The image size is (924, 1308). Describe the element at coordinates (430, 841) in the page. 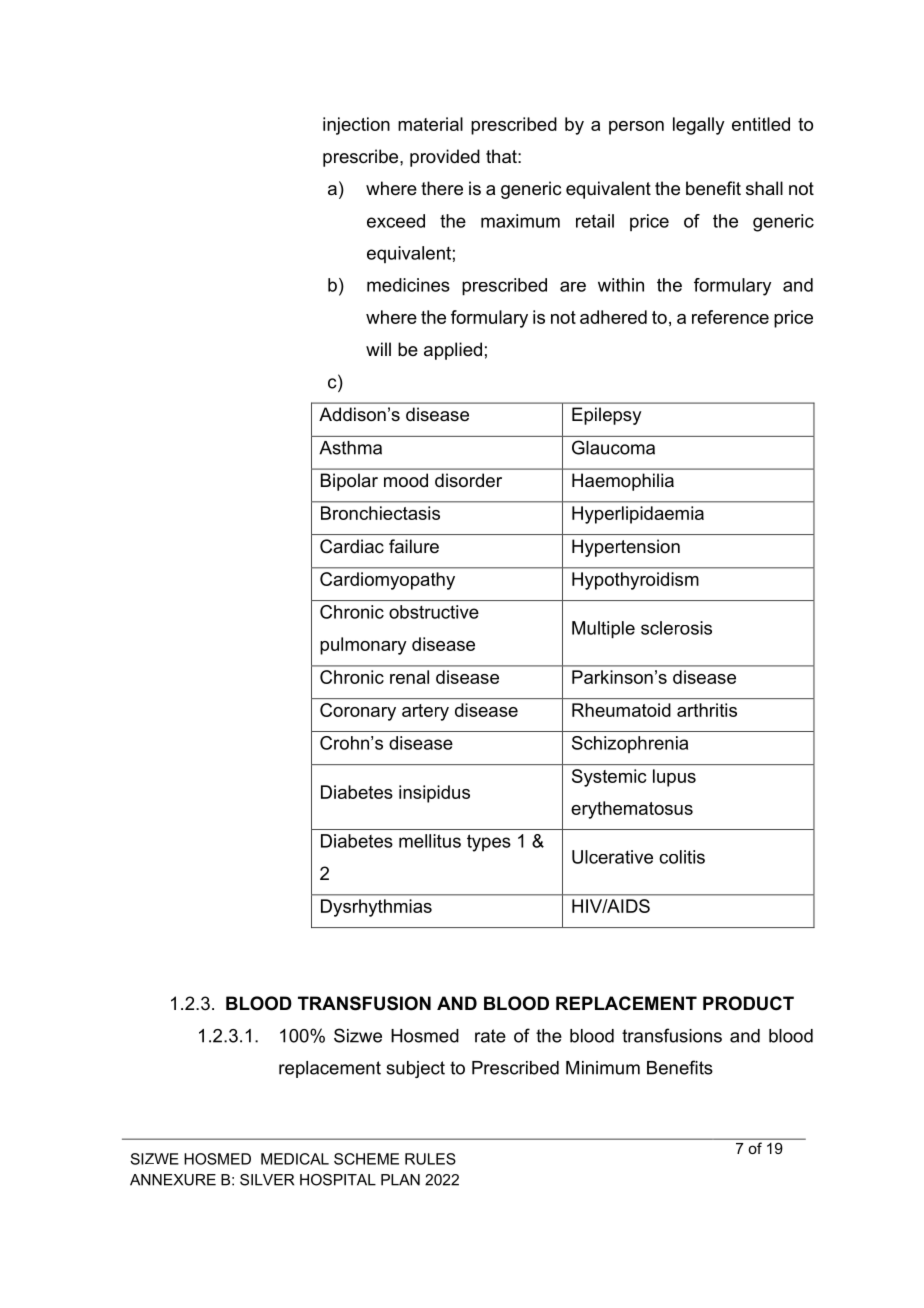

I see `mellitus` at that location.
